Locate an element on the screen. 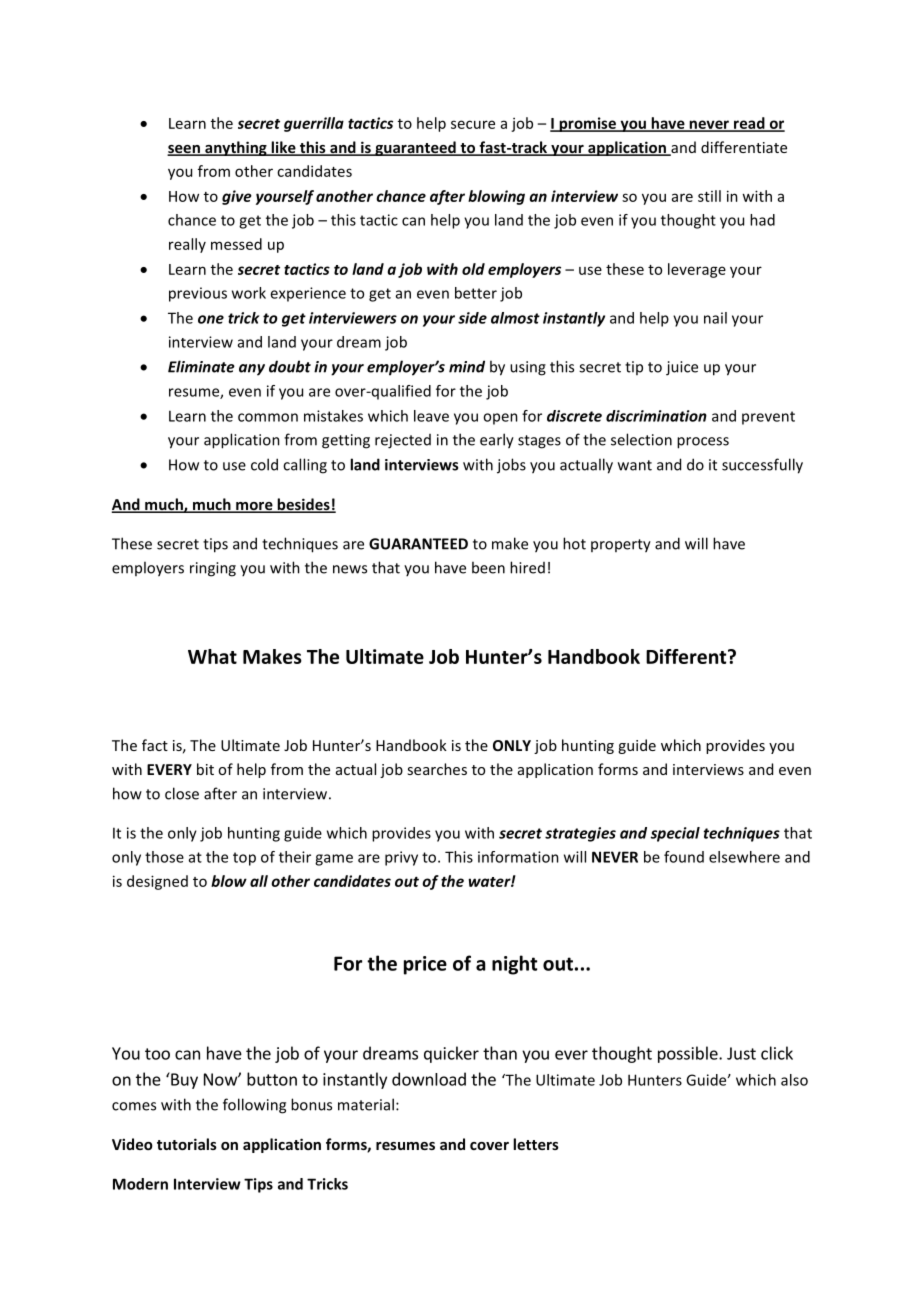  tutorials is located at coordinates (187, 1144).
